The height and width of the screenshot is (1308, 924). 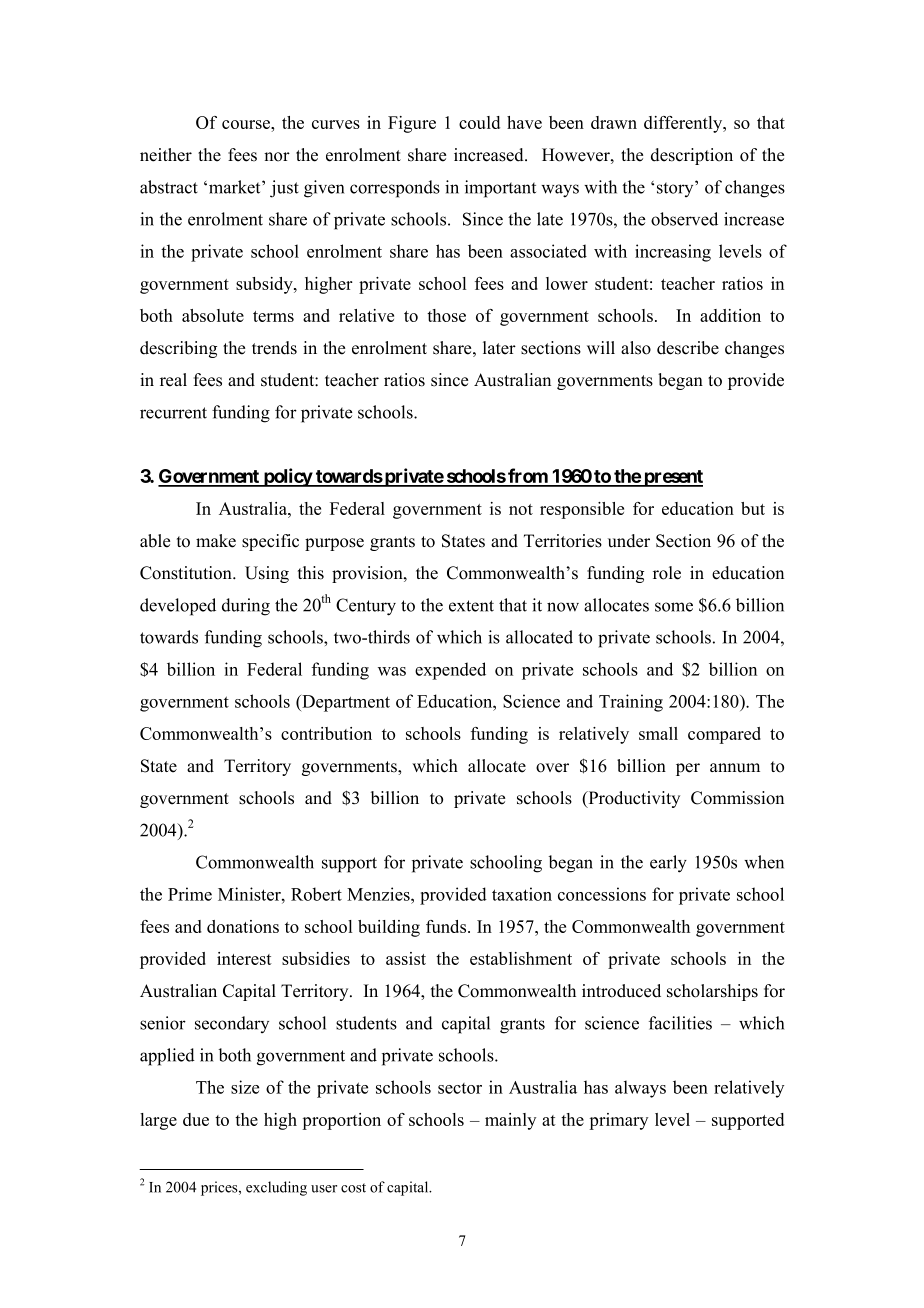 What do you see at coordinates (522, 894) in the screenshot?
I see `taxation` at bounding box center [522, 894].
